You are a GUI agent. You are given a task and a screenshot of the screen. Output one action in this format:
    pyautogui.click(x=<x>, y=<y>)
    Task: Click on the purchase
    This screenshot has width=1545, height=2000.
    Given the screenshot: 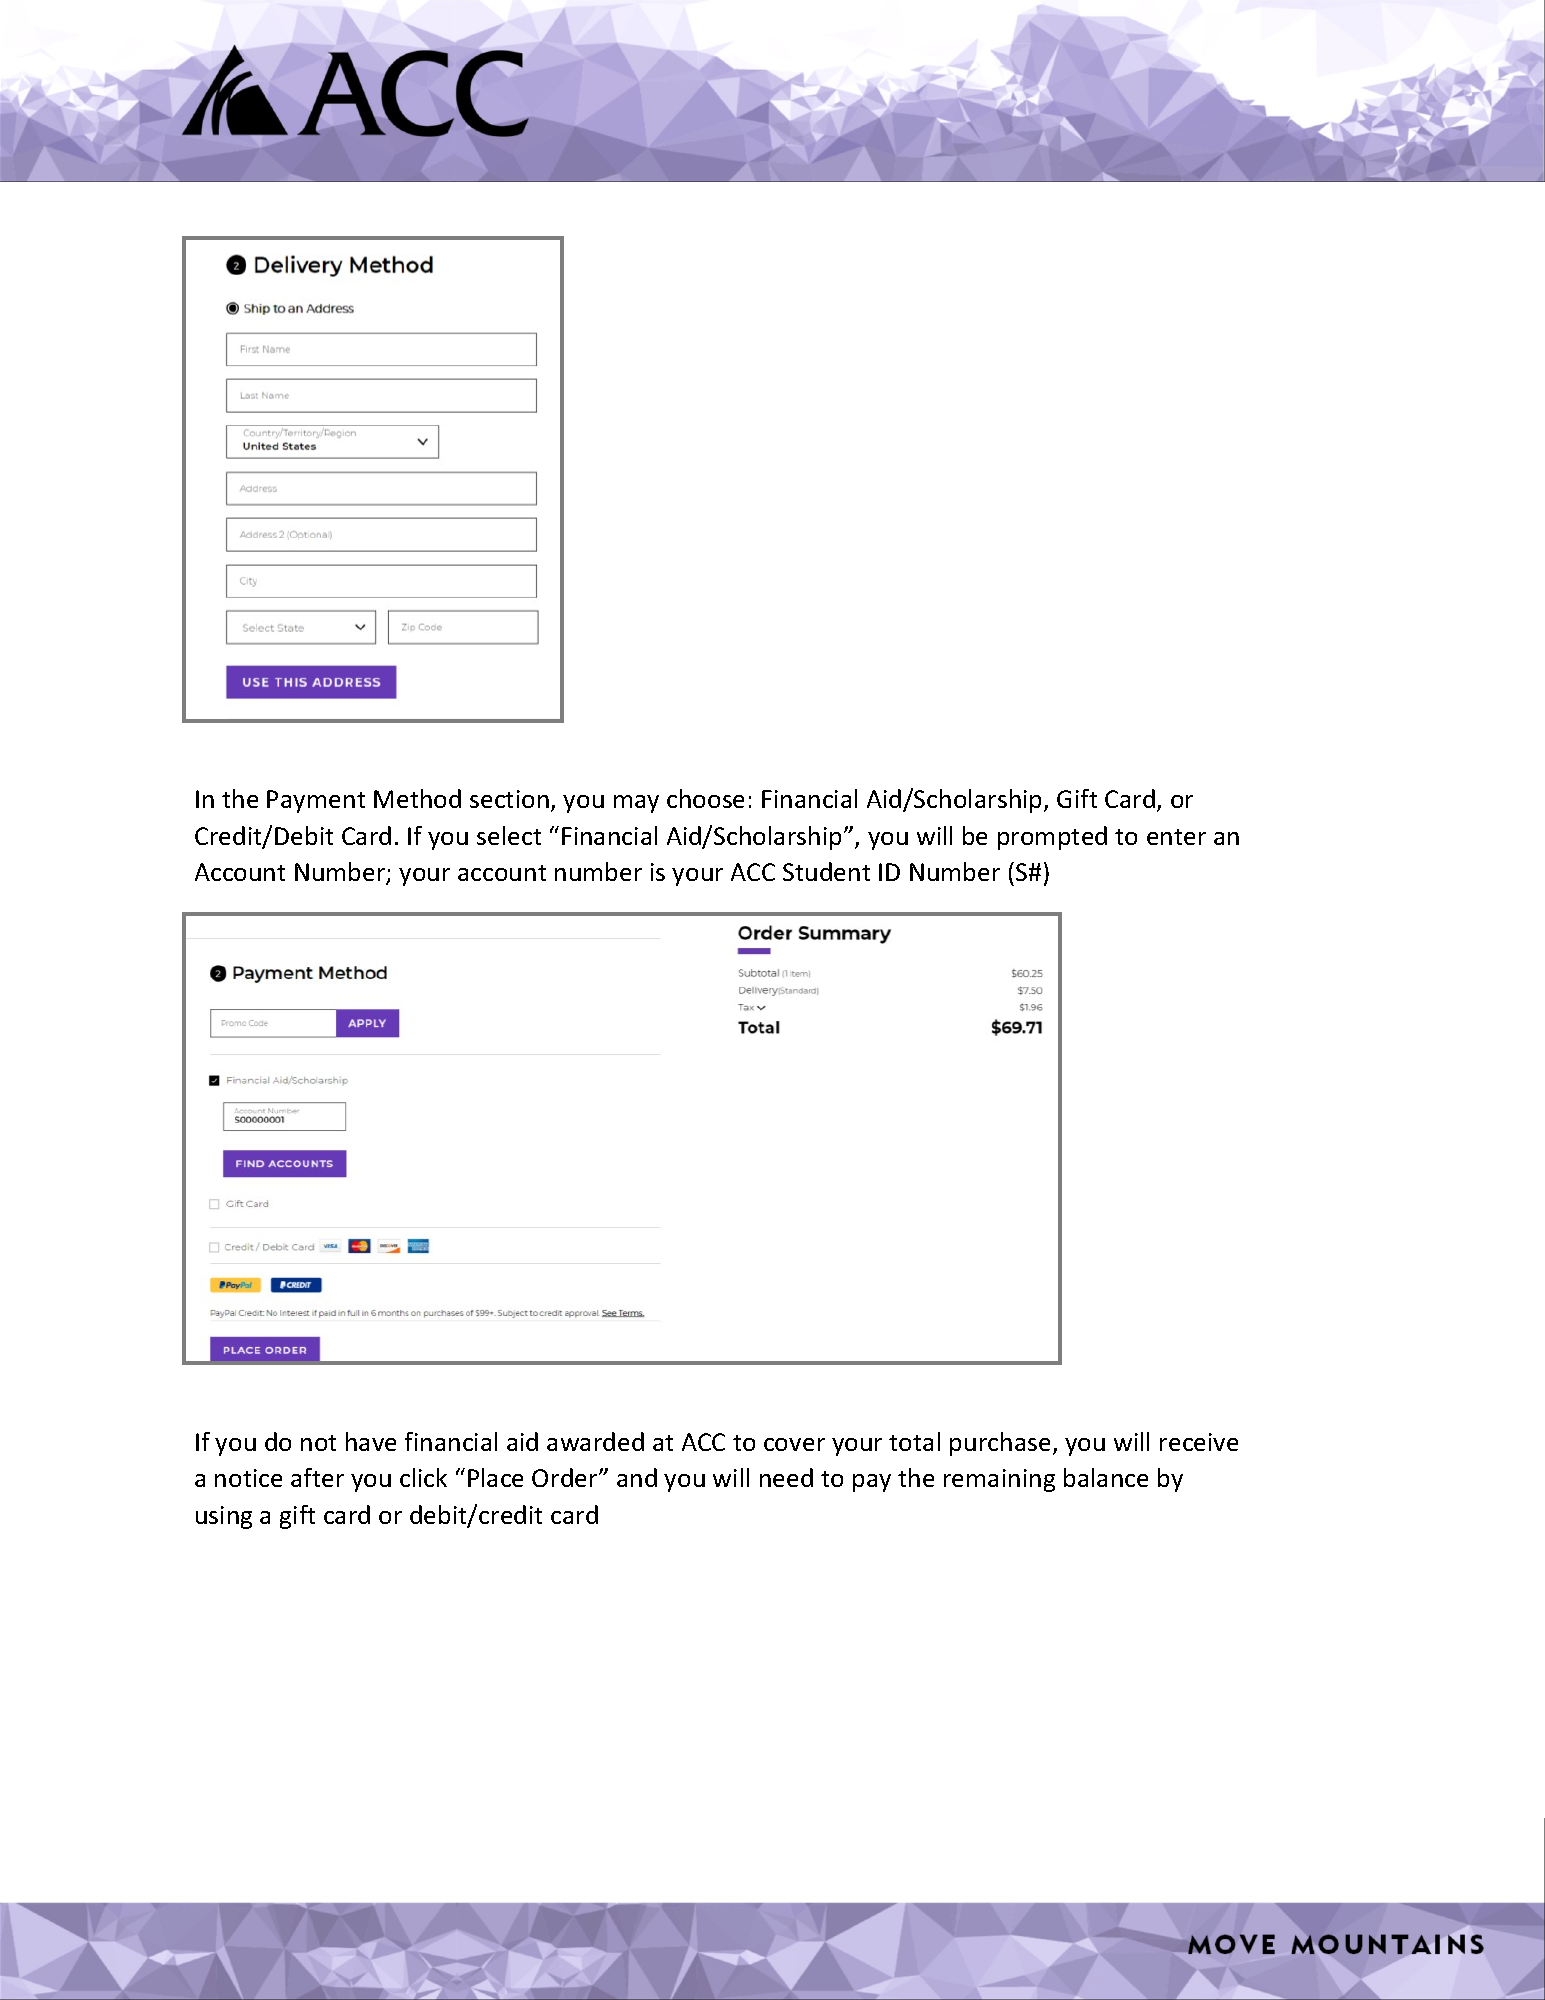 What is the action you would take?
    pyautogui.click(x=1000, y=1444)
